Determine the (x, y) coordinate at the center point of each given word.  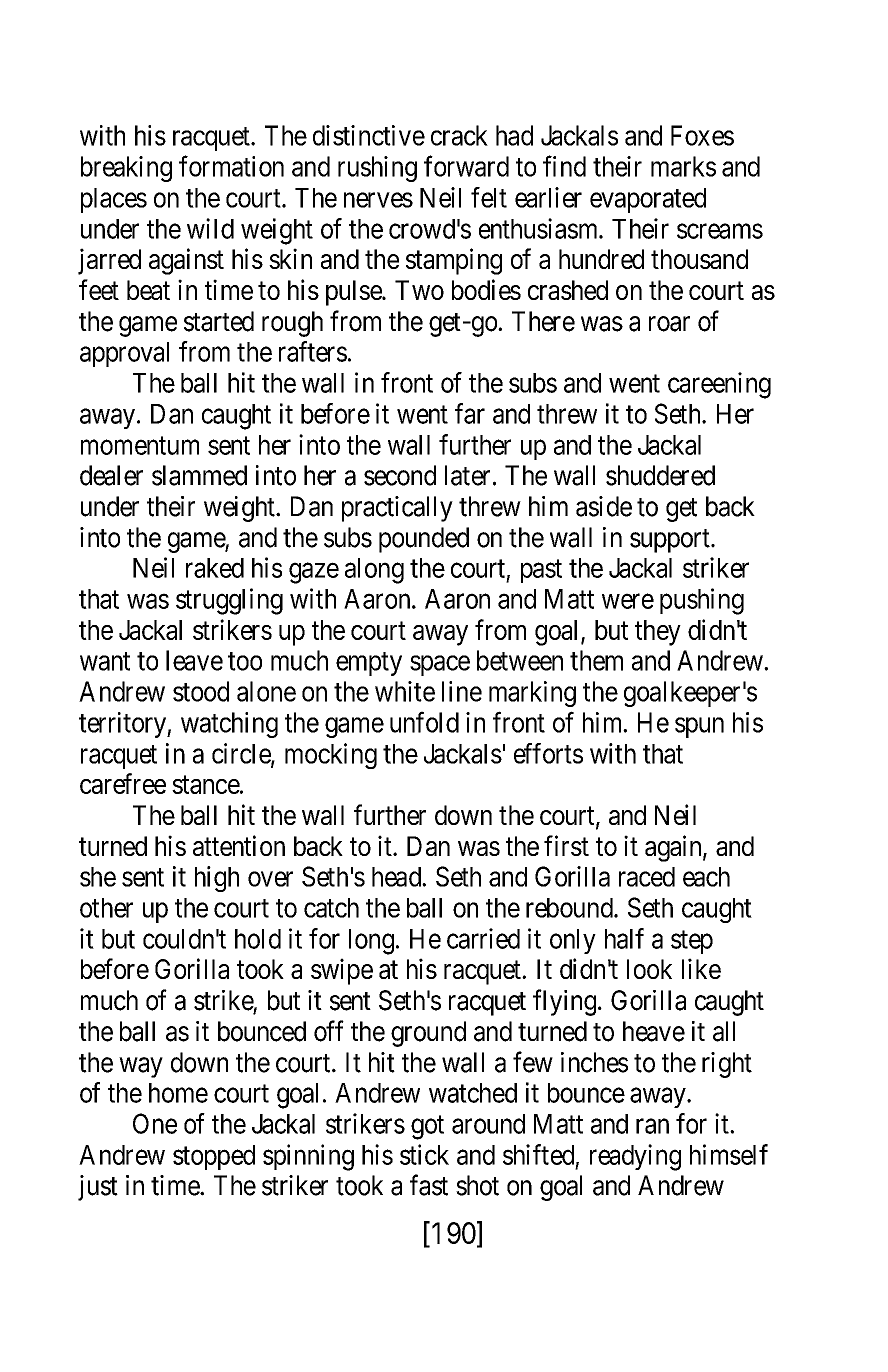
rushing (377, 169)
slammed (199, 475)
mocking (331, 756)
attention (239, 845)
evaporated (648, 200)
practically (397, 509)
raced (647, 877)
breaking (126, 169)
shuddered (660, 475)
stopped (214, 1157)
